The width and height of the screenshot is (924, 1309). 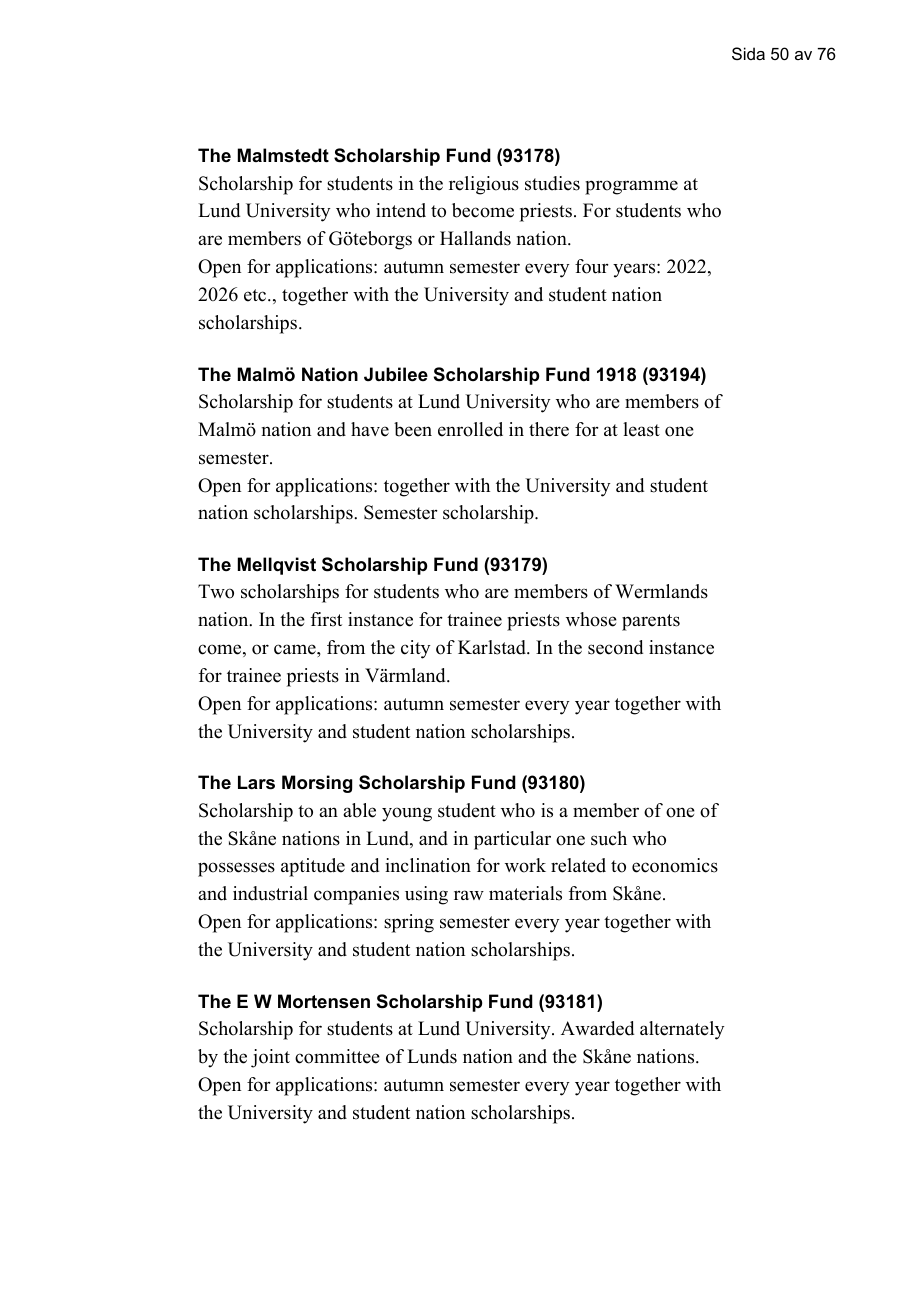 What do you see at coordinates (270, 1058) in the screenshot?
I see `joint` at bounding box center [270, 1058].
